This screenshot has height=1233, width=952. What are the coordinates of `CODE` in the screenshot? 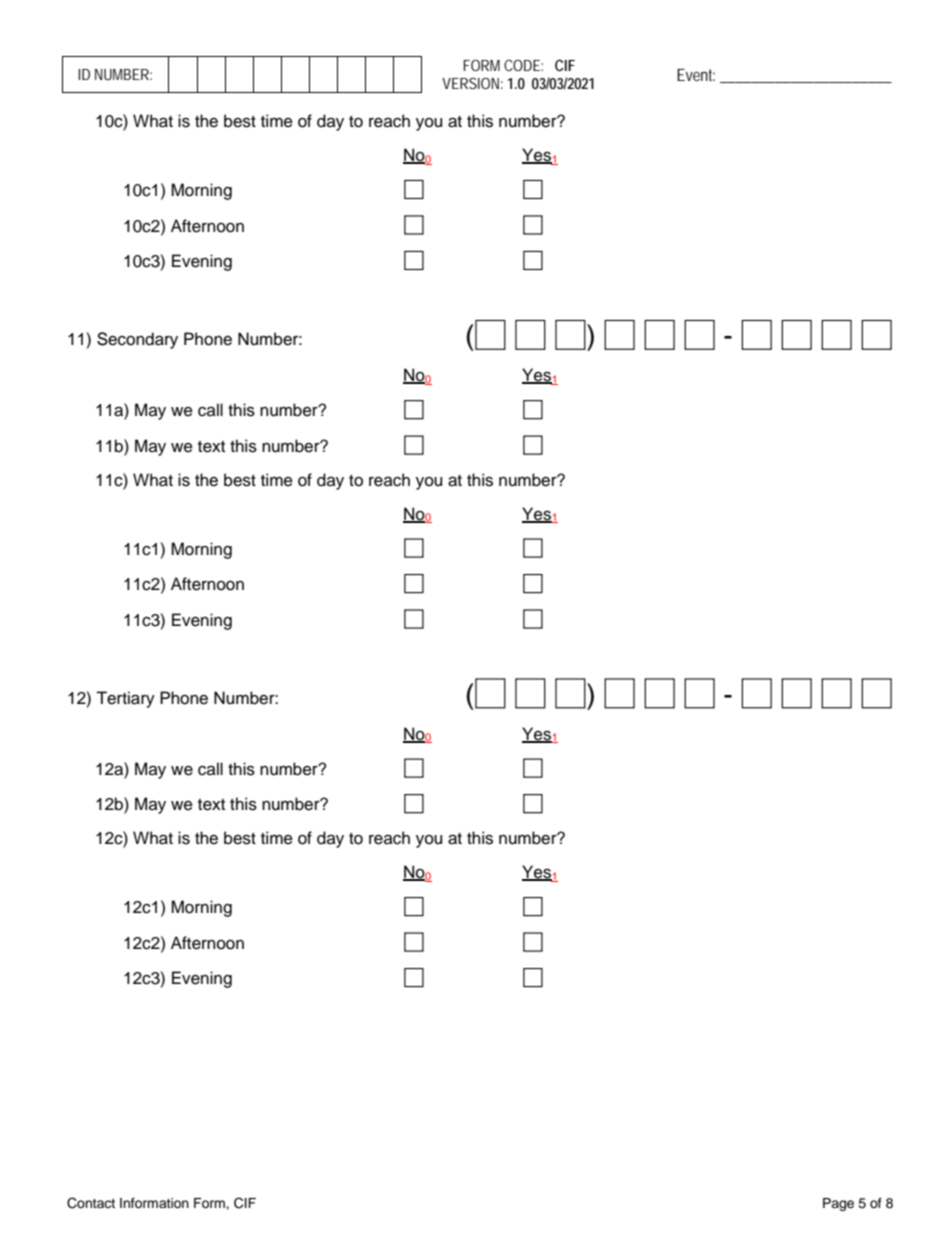 It's located at (522, 65).
